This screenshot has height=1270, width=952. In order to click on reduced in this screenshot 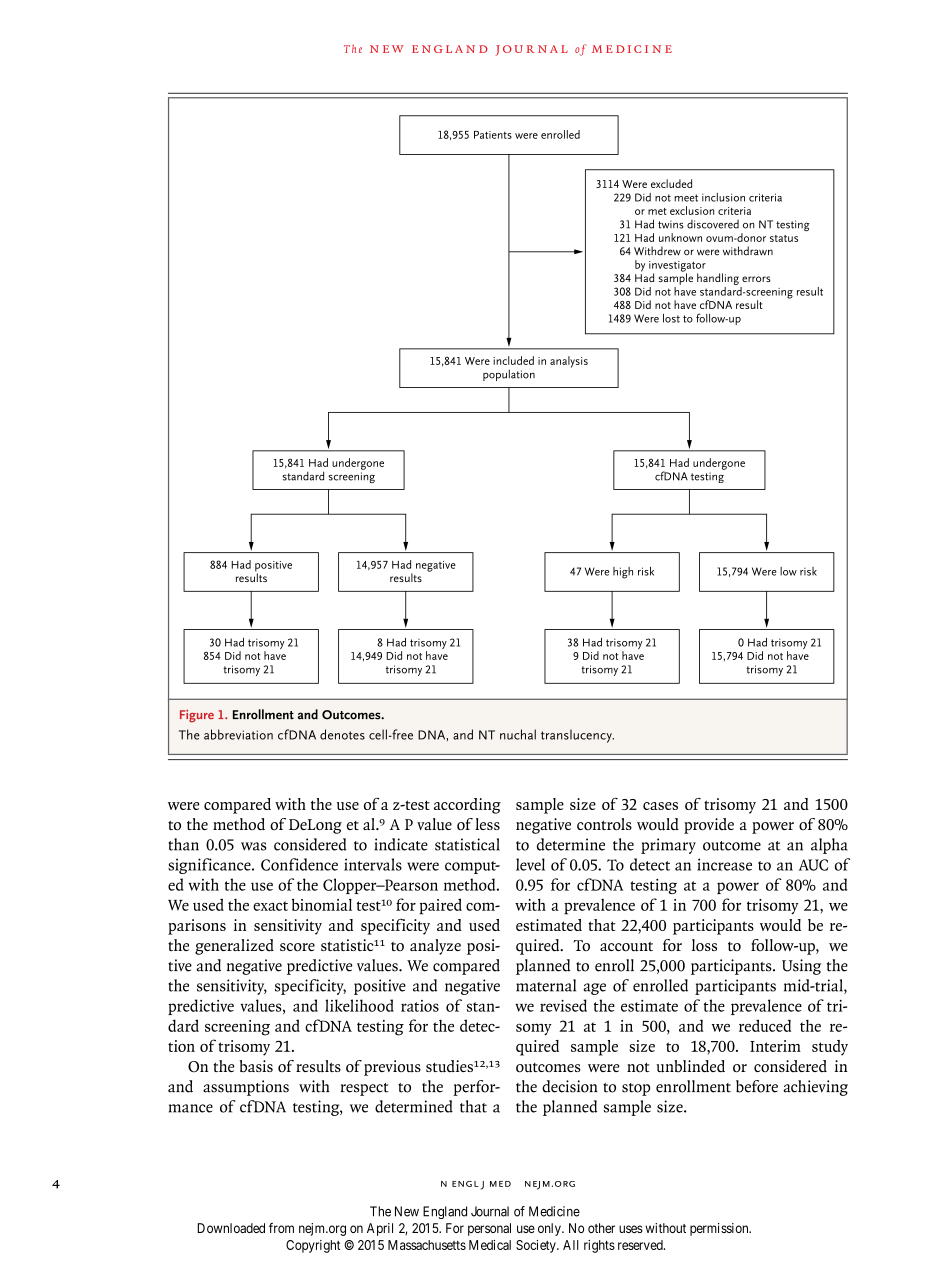, I will do `click(765, 1025)`.
